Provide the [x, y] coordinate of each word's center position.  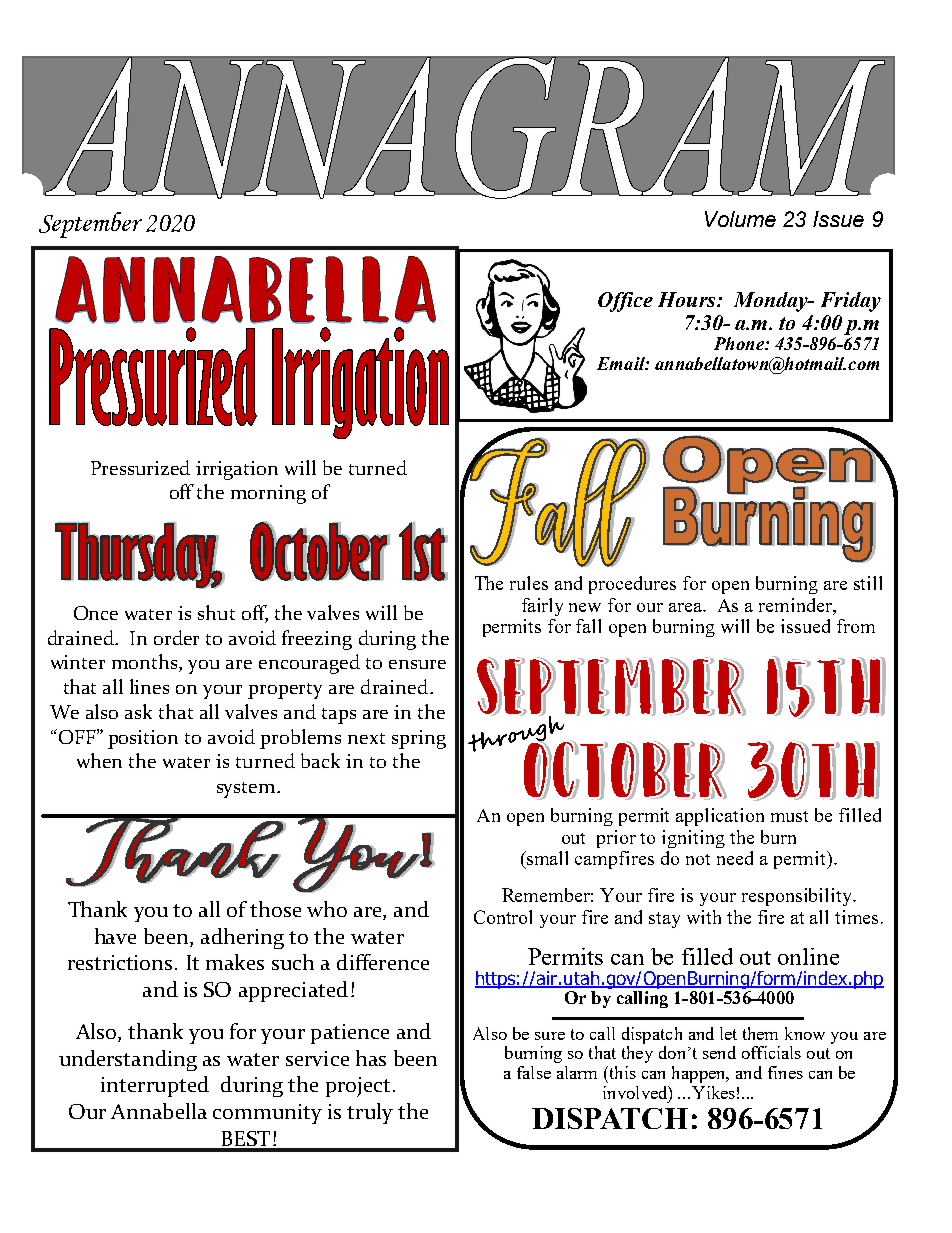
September [90, 225]
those [275, 909]
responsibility [798, 897]
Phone [740, 343]
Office [625, 302]
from [856, 626]
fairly [542, 607]
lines [149, 686]
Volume [740, 219]
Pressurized [140, 467]
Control [503, 917]
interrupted [155, 1086]
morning [268, 494]
